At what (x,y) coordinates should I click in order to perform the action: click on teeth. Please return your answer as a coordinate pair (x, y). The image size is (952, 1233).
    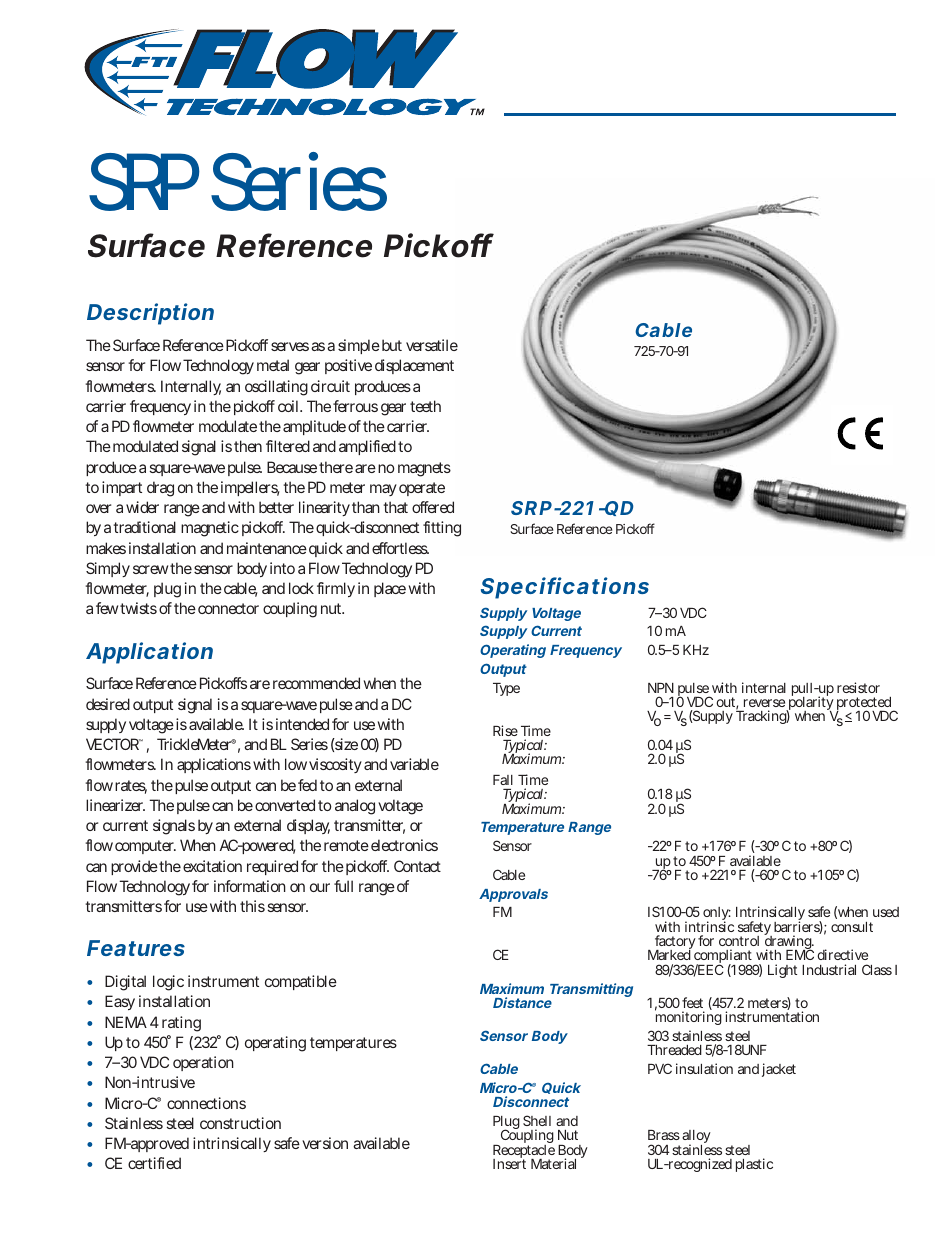
    Looking at the image, I should click on (425, 406).
